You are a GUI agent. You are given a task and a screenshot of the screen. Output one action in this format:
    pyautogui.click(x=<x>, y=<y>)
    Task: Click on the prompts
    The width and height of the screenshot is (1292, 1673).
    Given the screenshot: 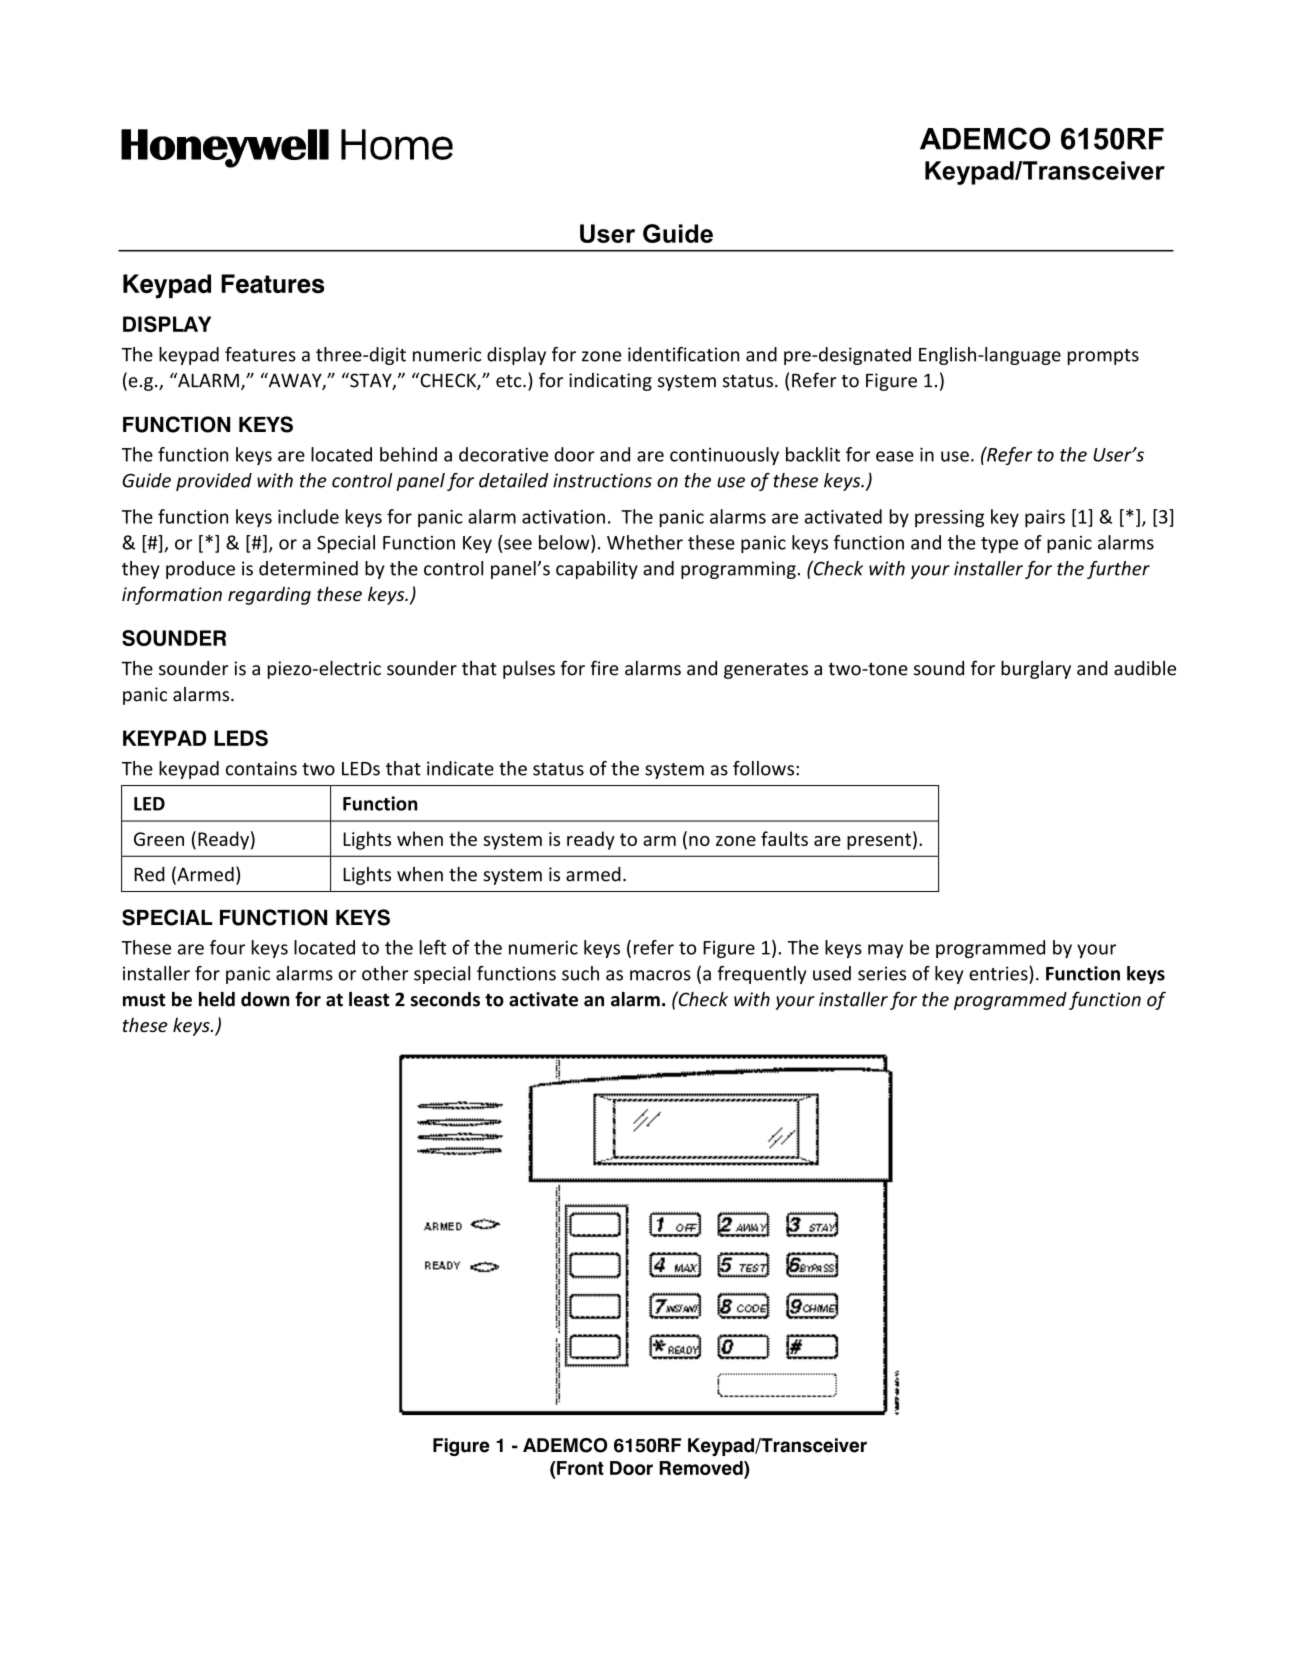 What is the action you would take?
    pyautogui.click(x=1103, y=357)
